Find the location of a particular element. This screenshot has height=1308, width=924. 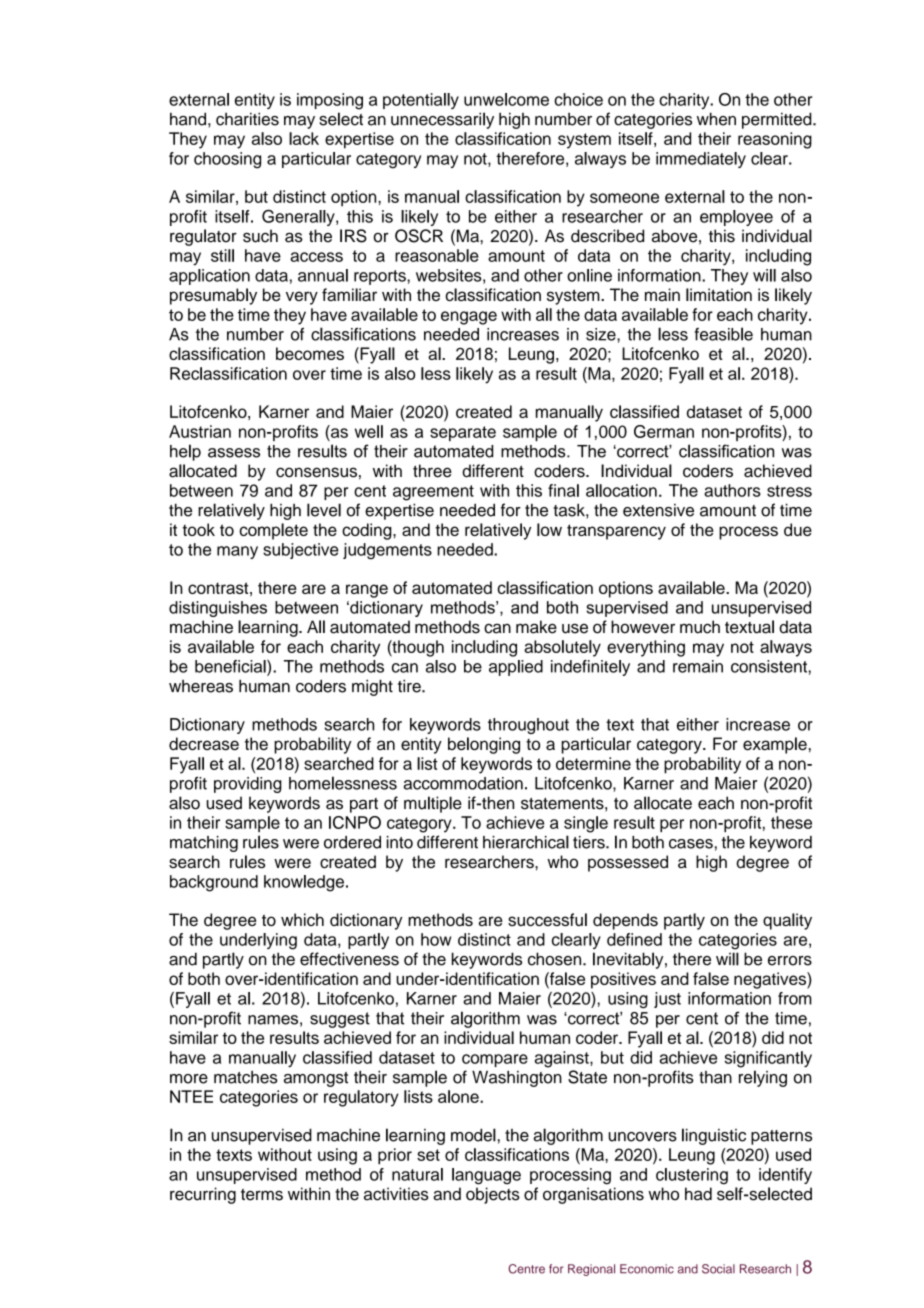

objects is located at coordinates (493, 1195).
